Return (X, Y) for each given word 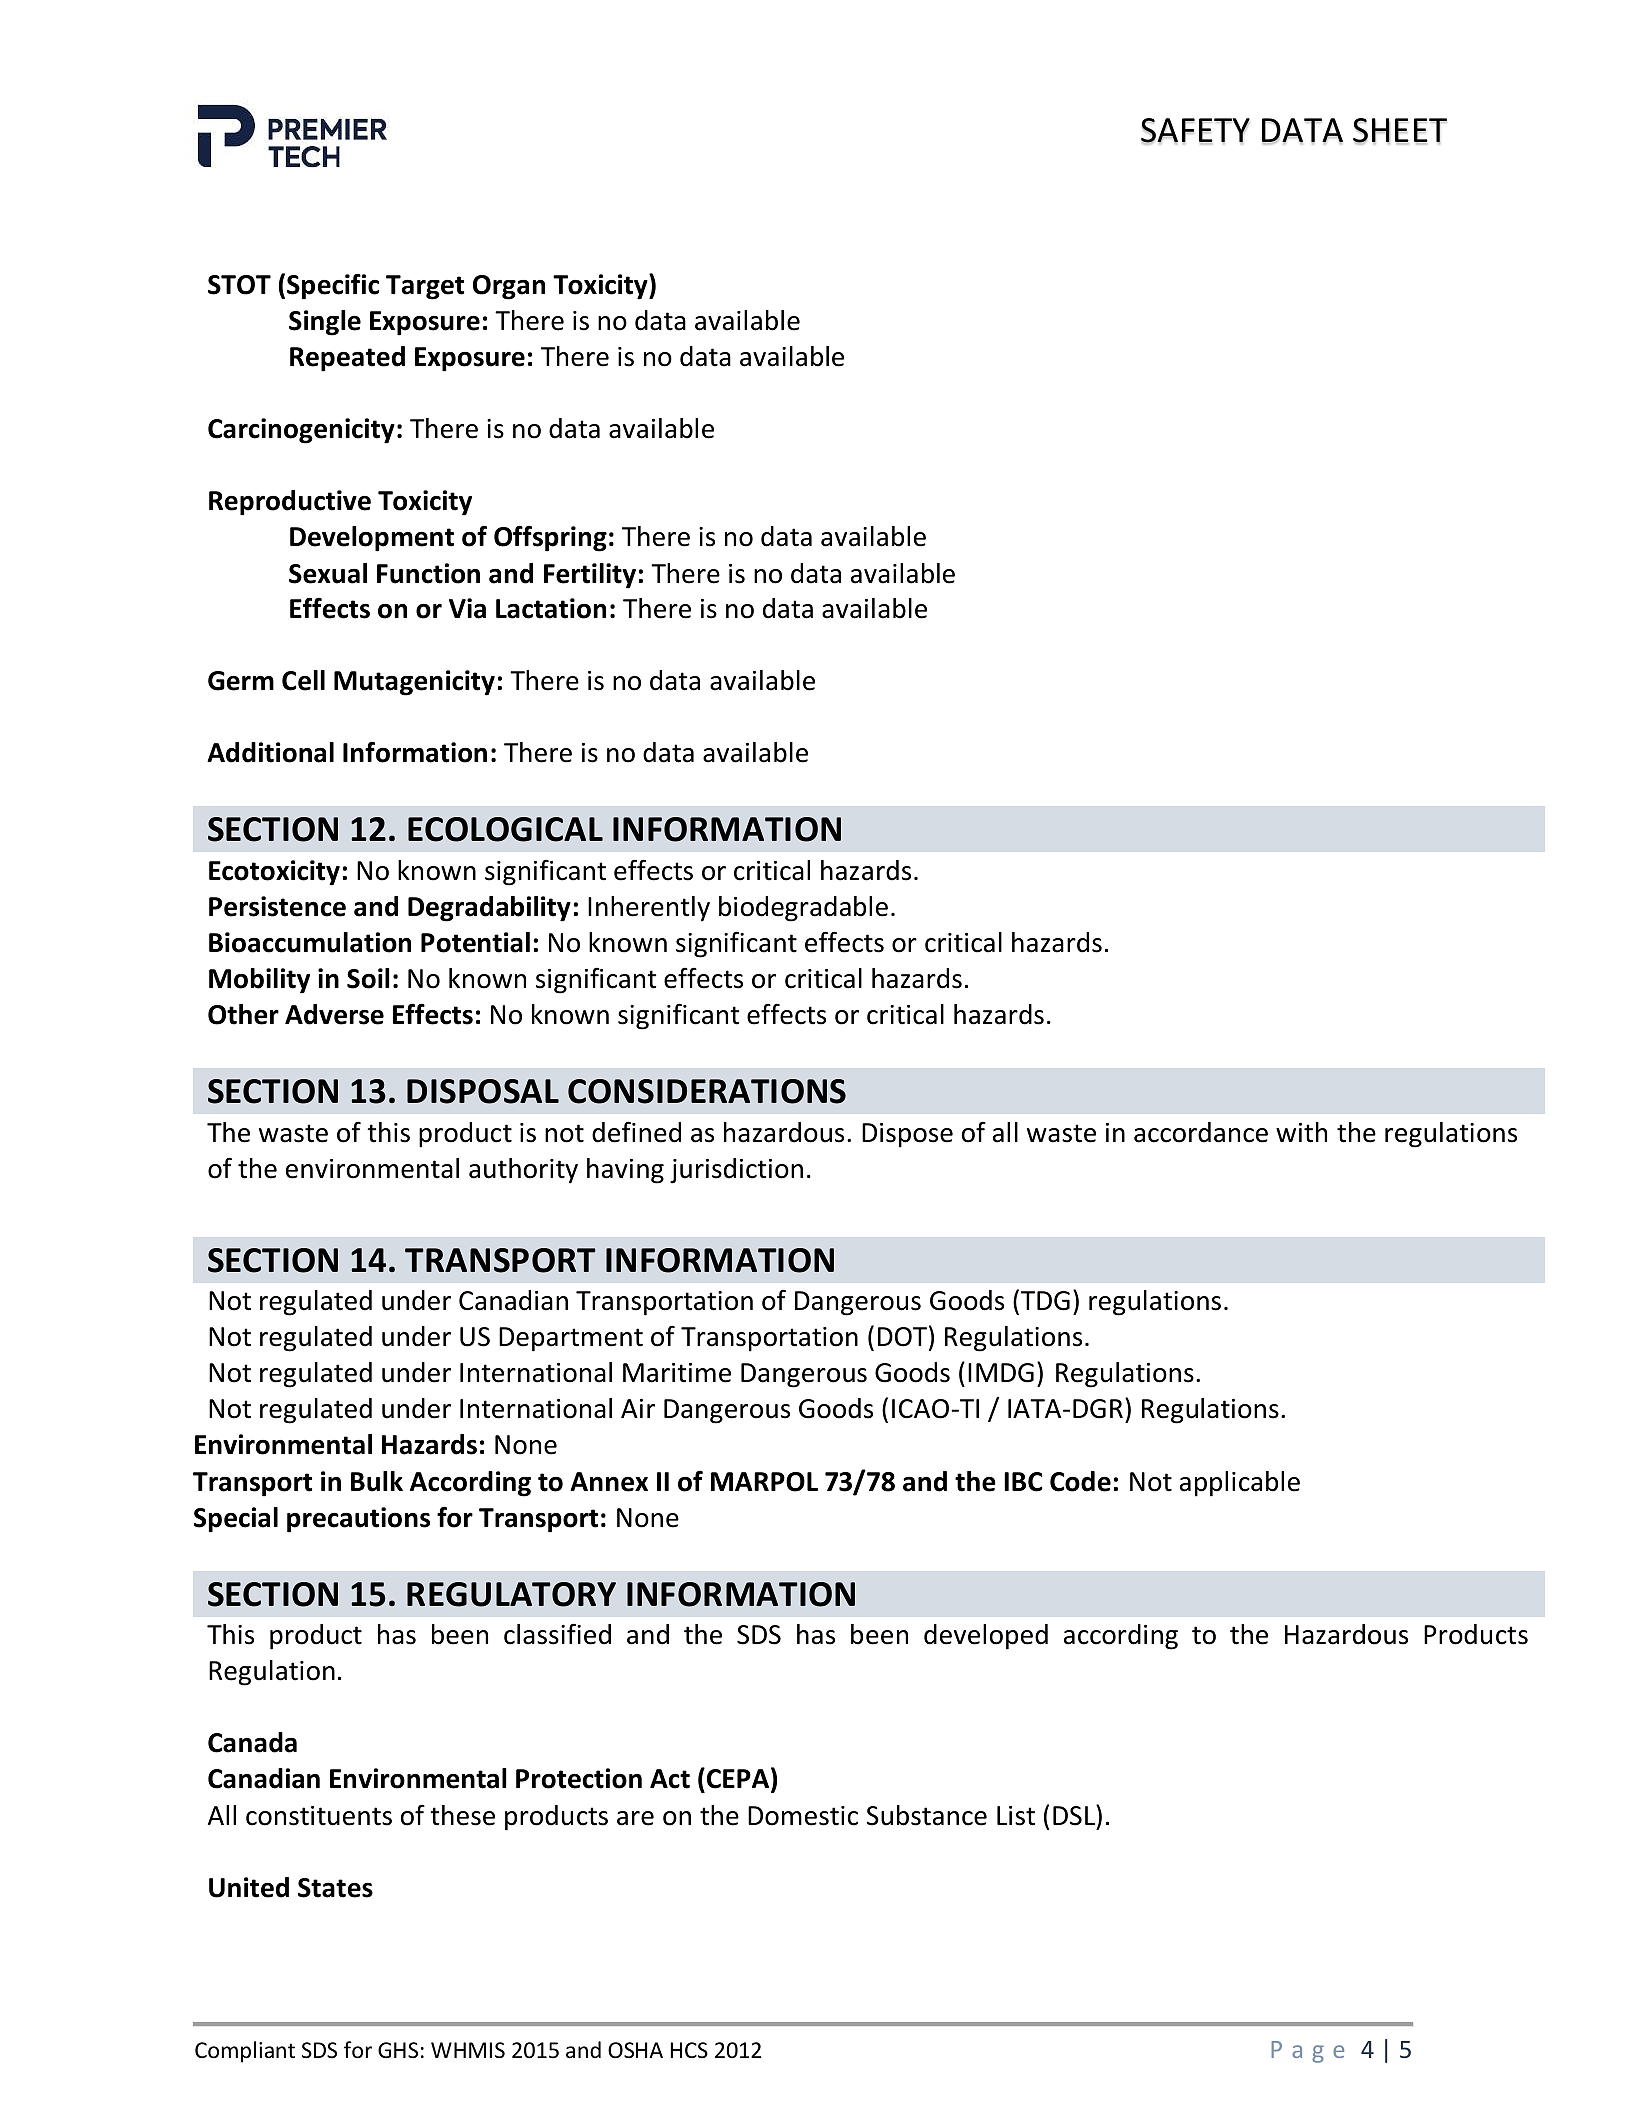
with (1301, 1132)
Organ (509, 287)
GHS (398, 2050)
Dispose (907, 1135)
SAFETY (1195, 131)
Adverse (334, 1014)
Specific (333, 286)
